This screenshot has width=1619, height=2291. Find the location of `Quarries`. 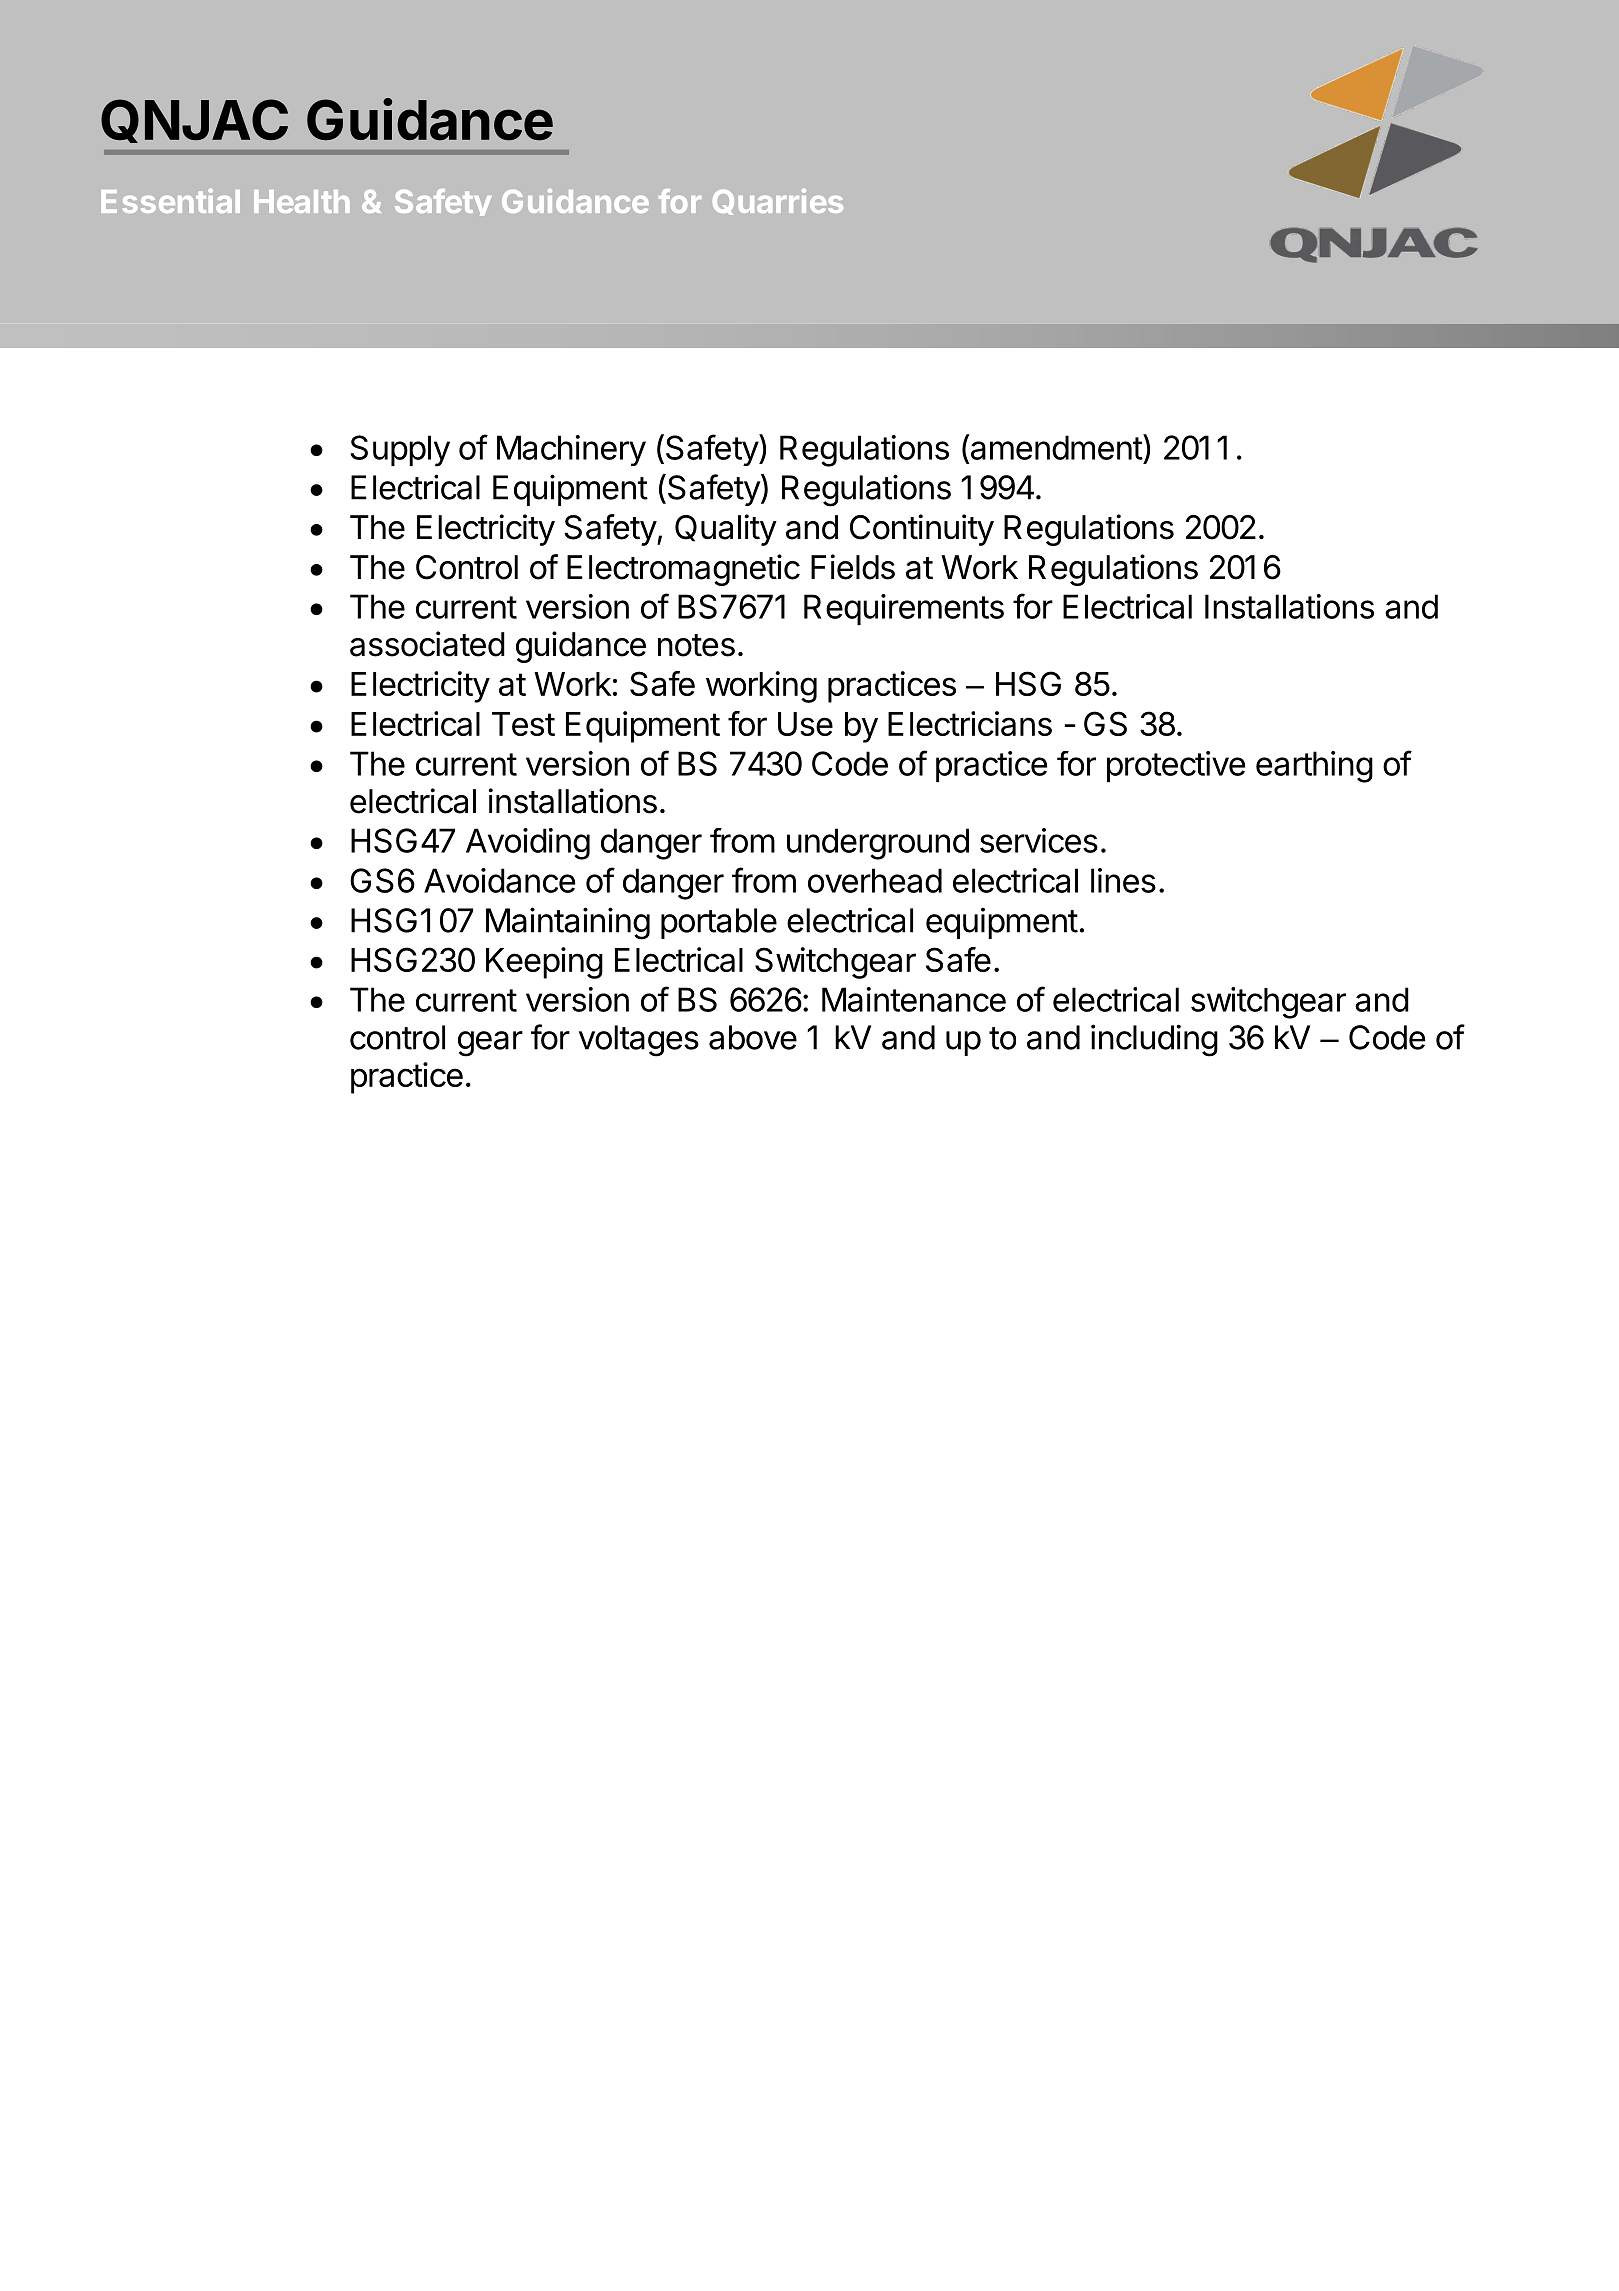

Quarries is located at coordinates (778, 202).
